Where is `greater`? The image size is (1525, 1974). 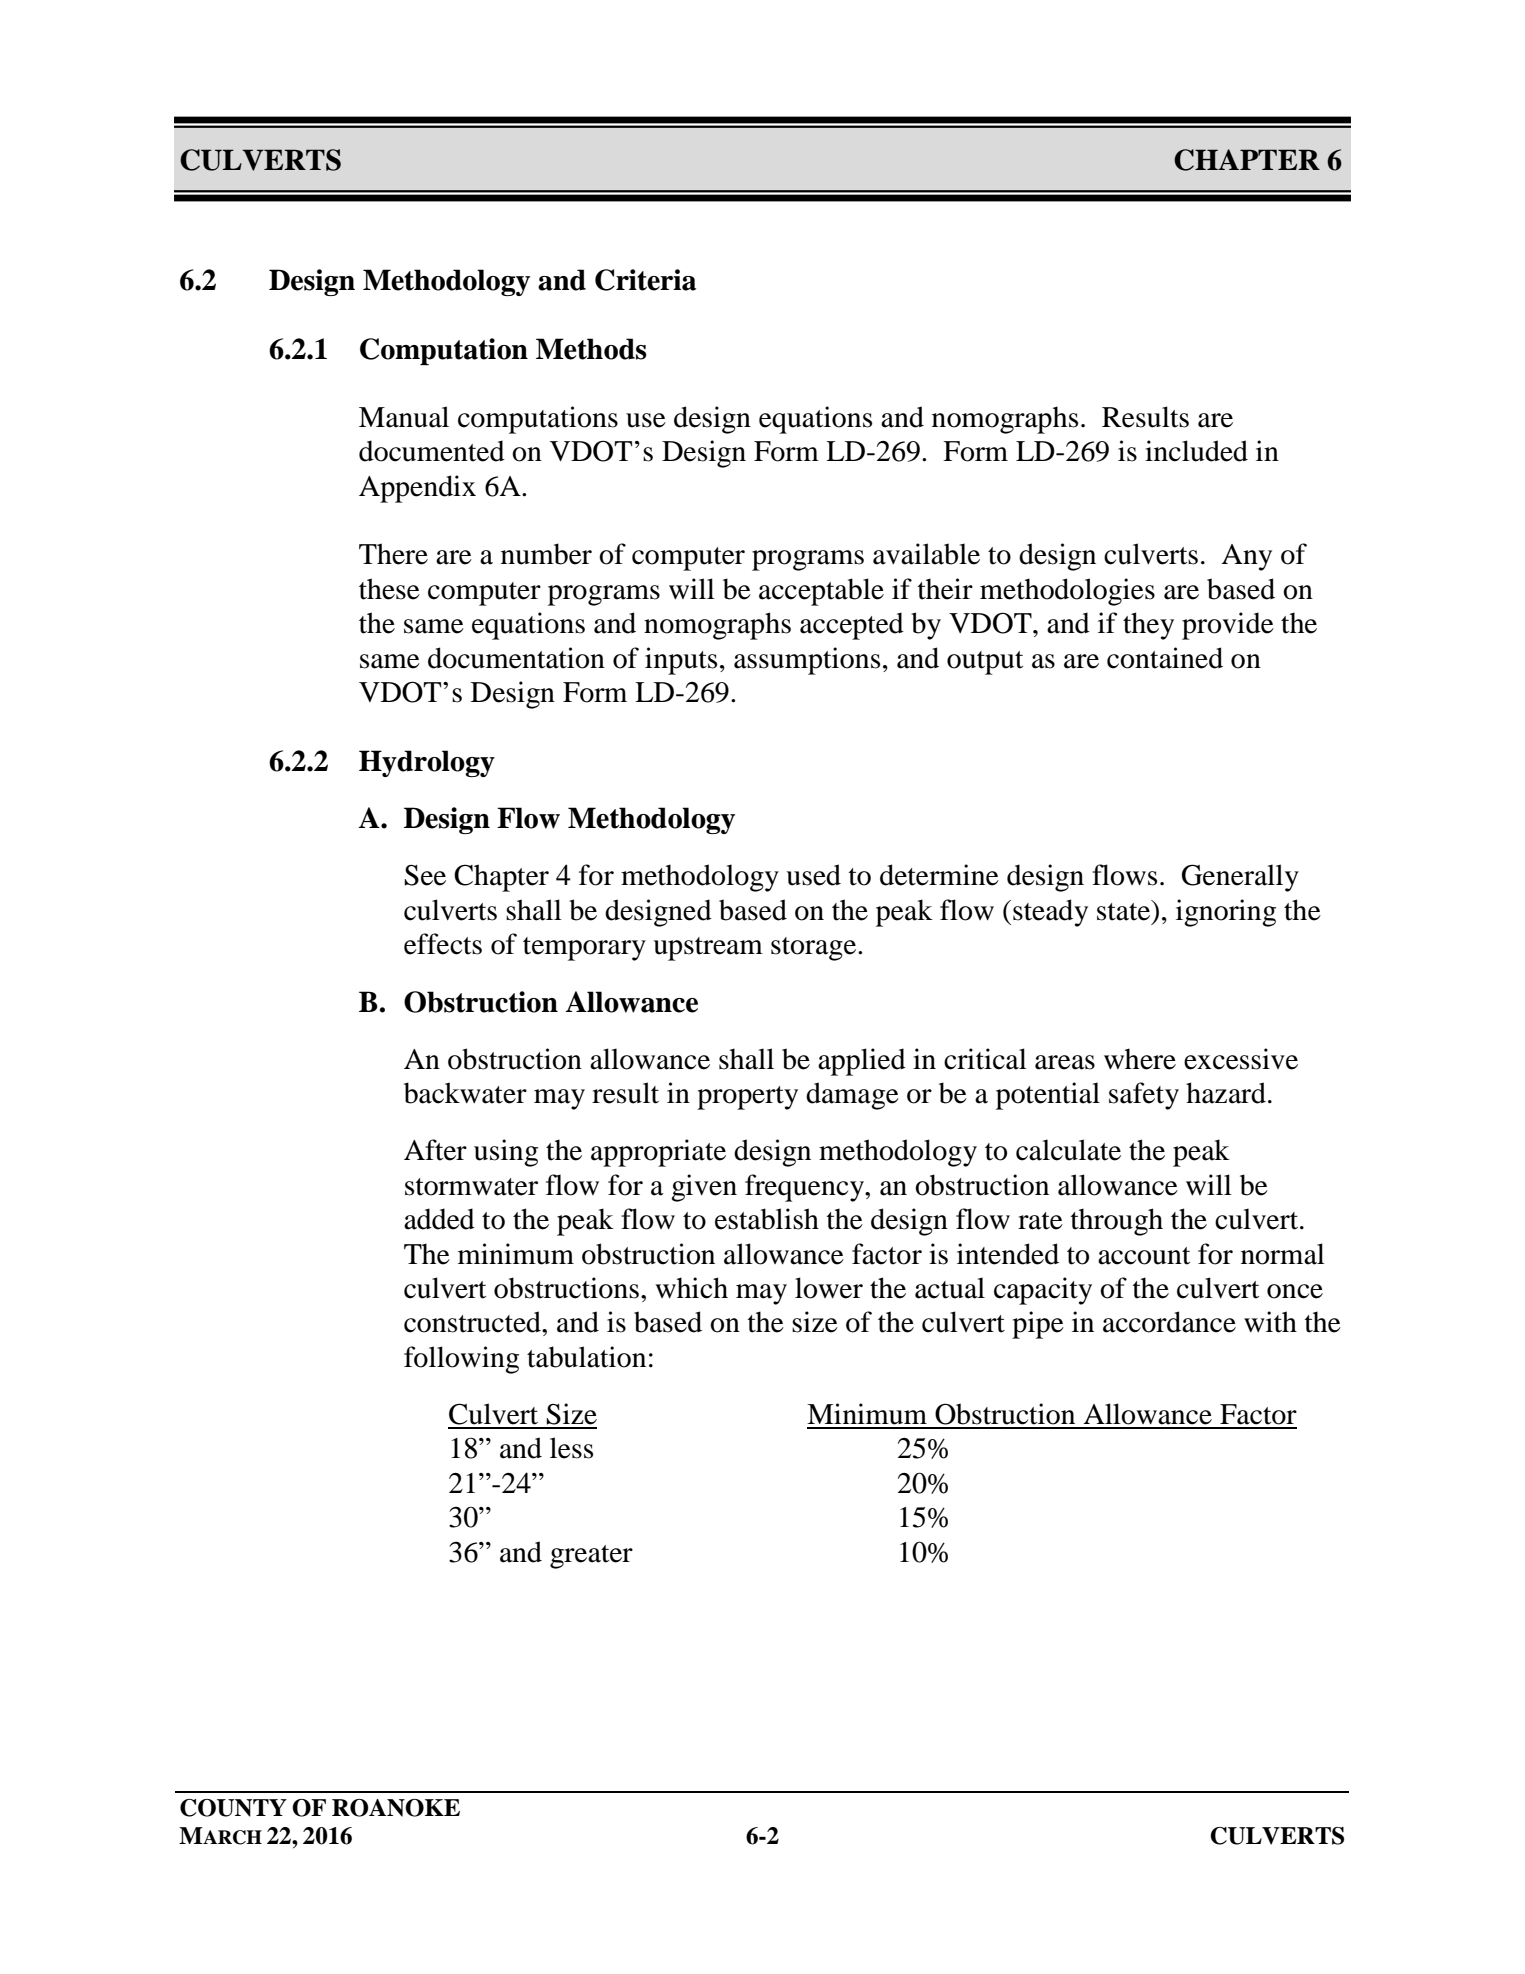
greater is located at coordinates (591, 1557).
